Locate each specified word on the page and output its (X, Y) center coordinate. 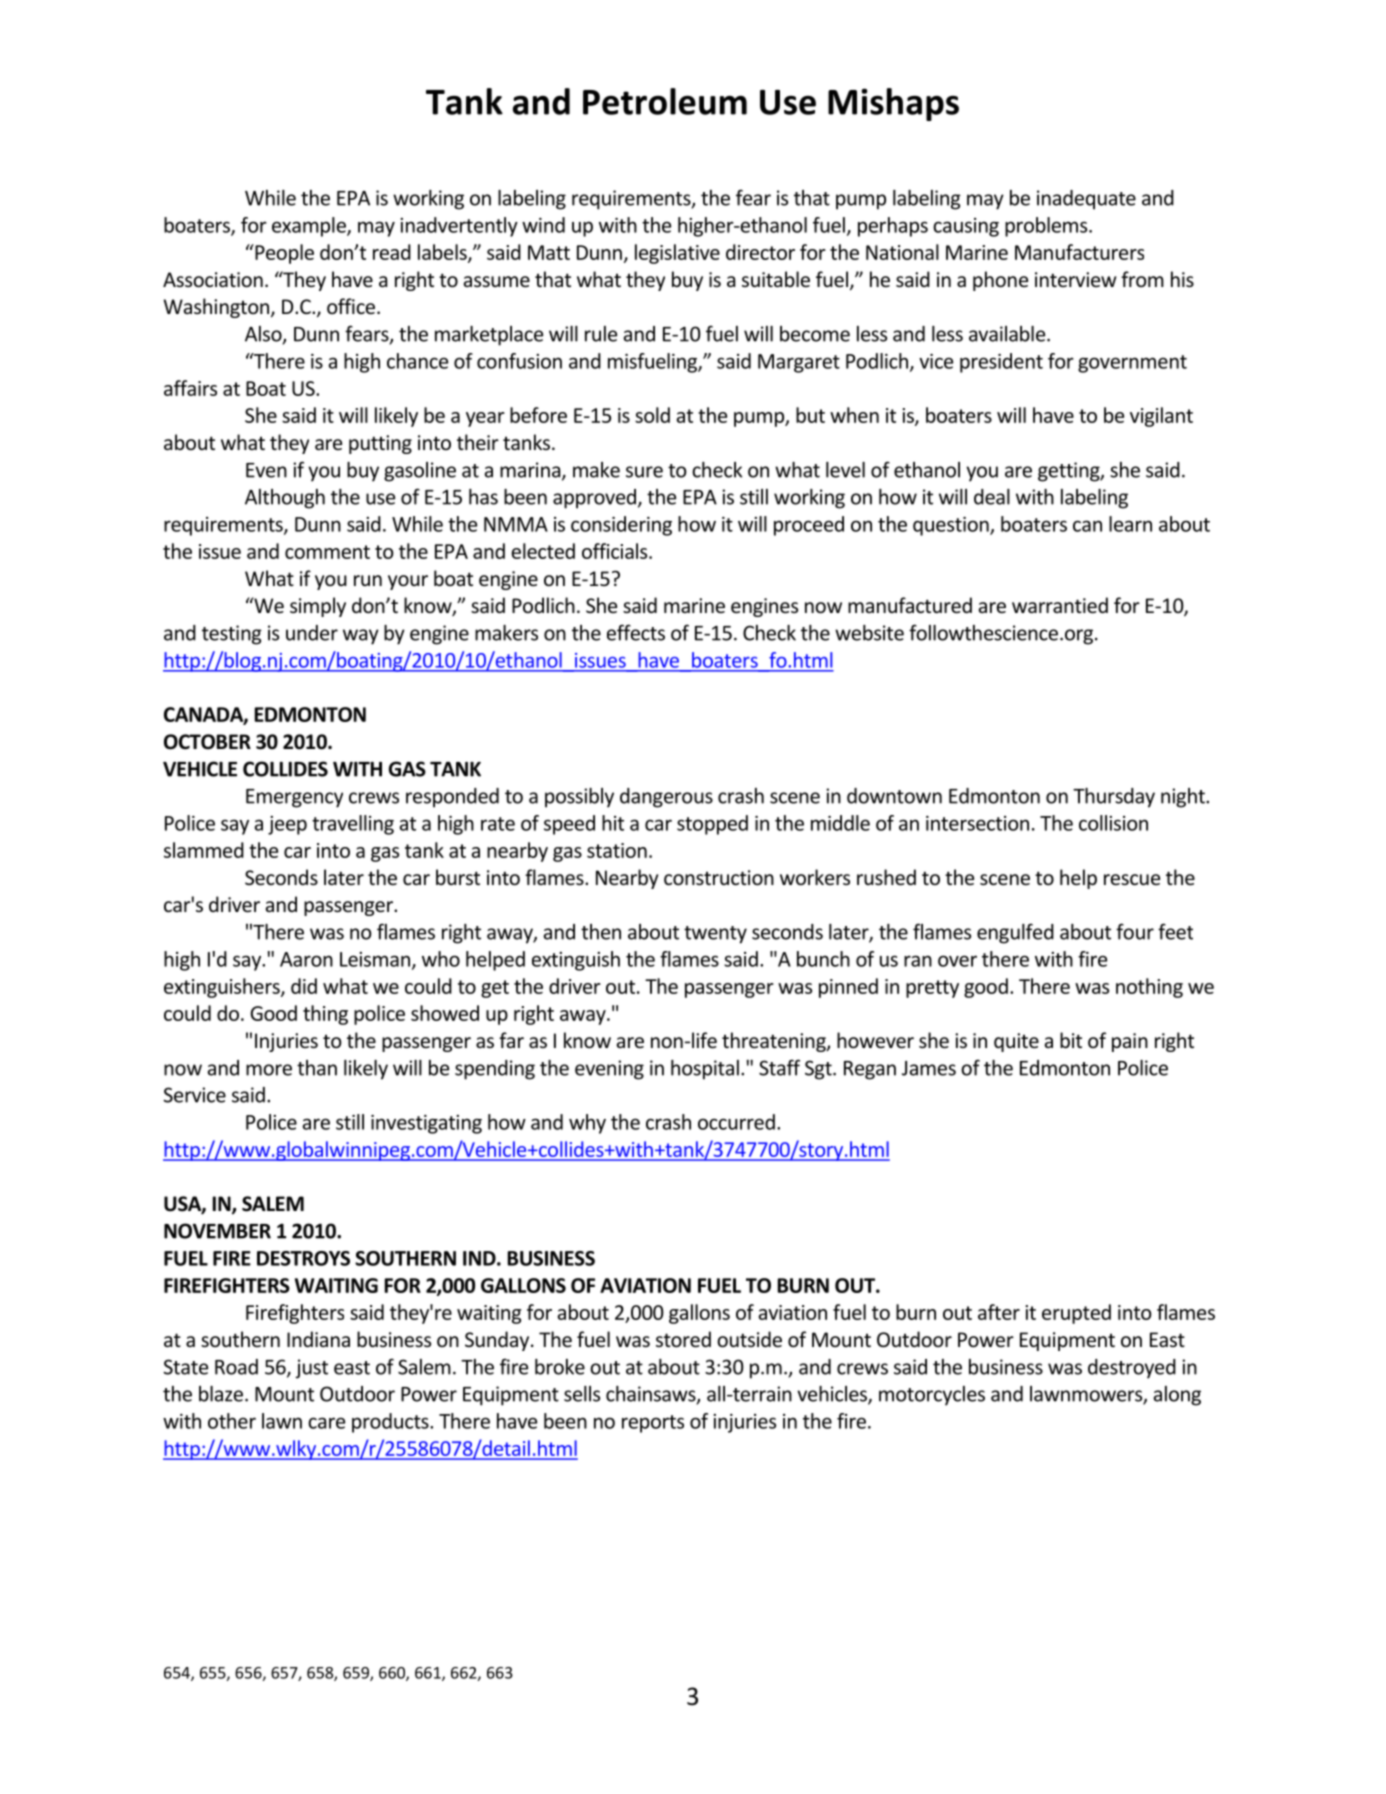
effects (636, 632)
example (310, 227)
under (312, 633)
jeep (287, 825)
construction (719, 877)
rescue (1132, 879)
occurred (736, 1122)
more (269, 1070)
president (1001, 363)
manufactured (910, 605)
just (311, 1369)
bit (1071, 1040)
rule (601, 334)
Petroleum (665, 101)
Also (264, 335)
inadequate (1086, 200)
